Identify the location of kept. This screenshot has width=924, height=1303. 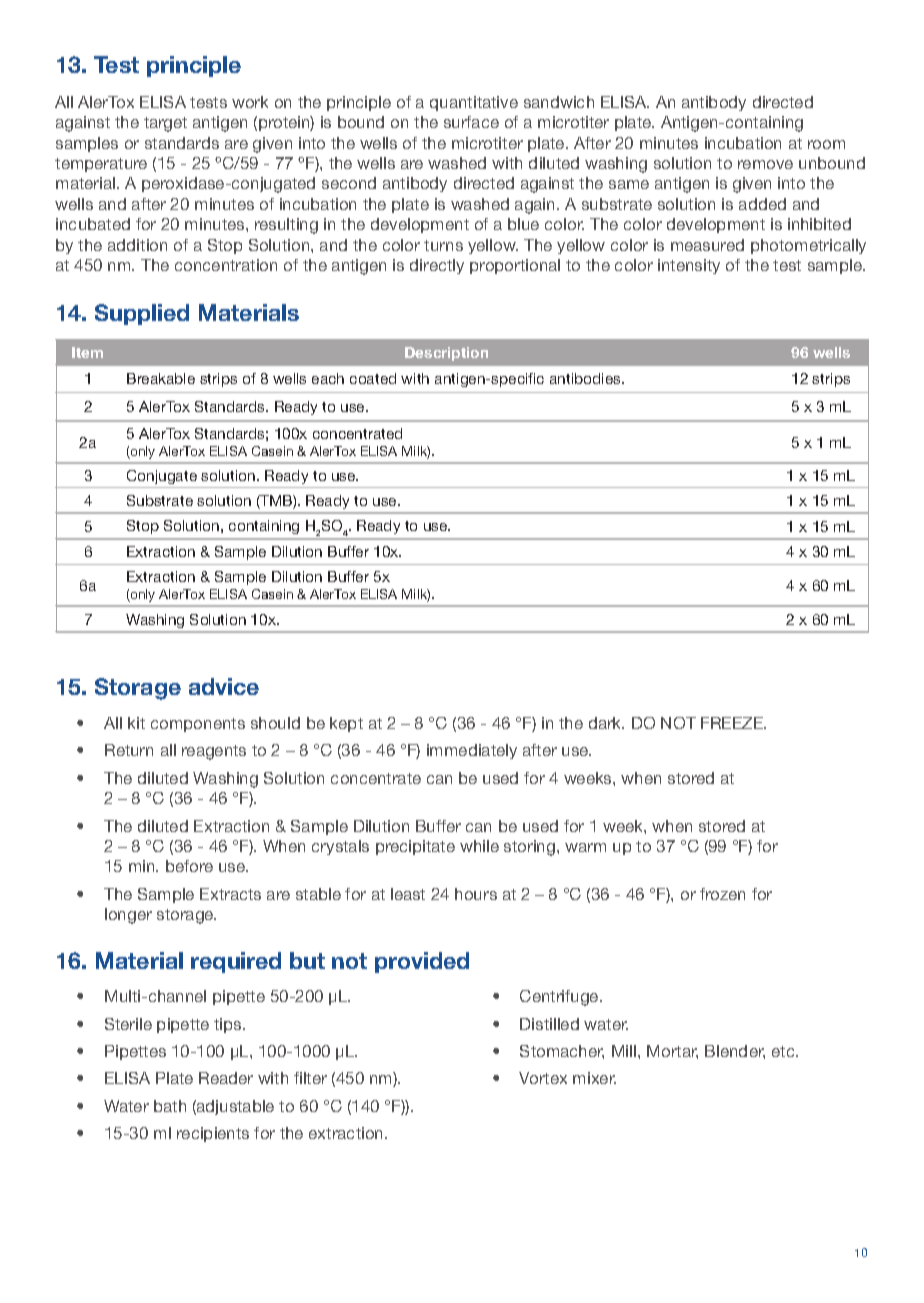
(346, 724).
